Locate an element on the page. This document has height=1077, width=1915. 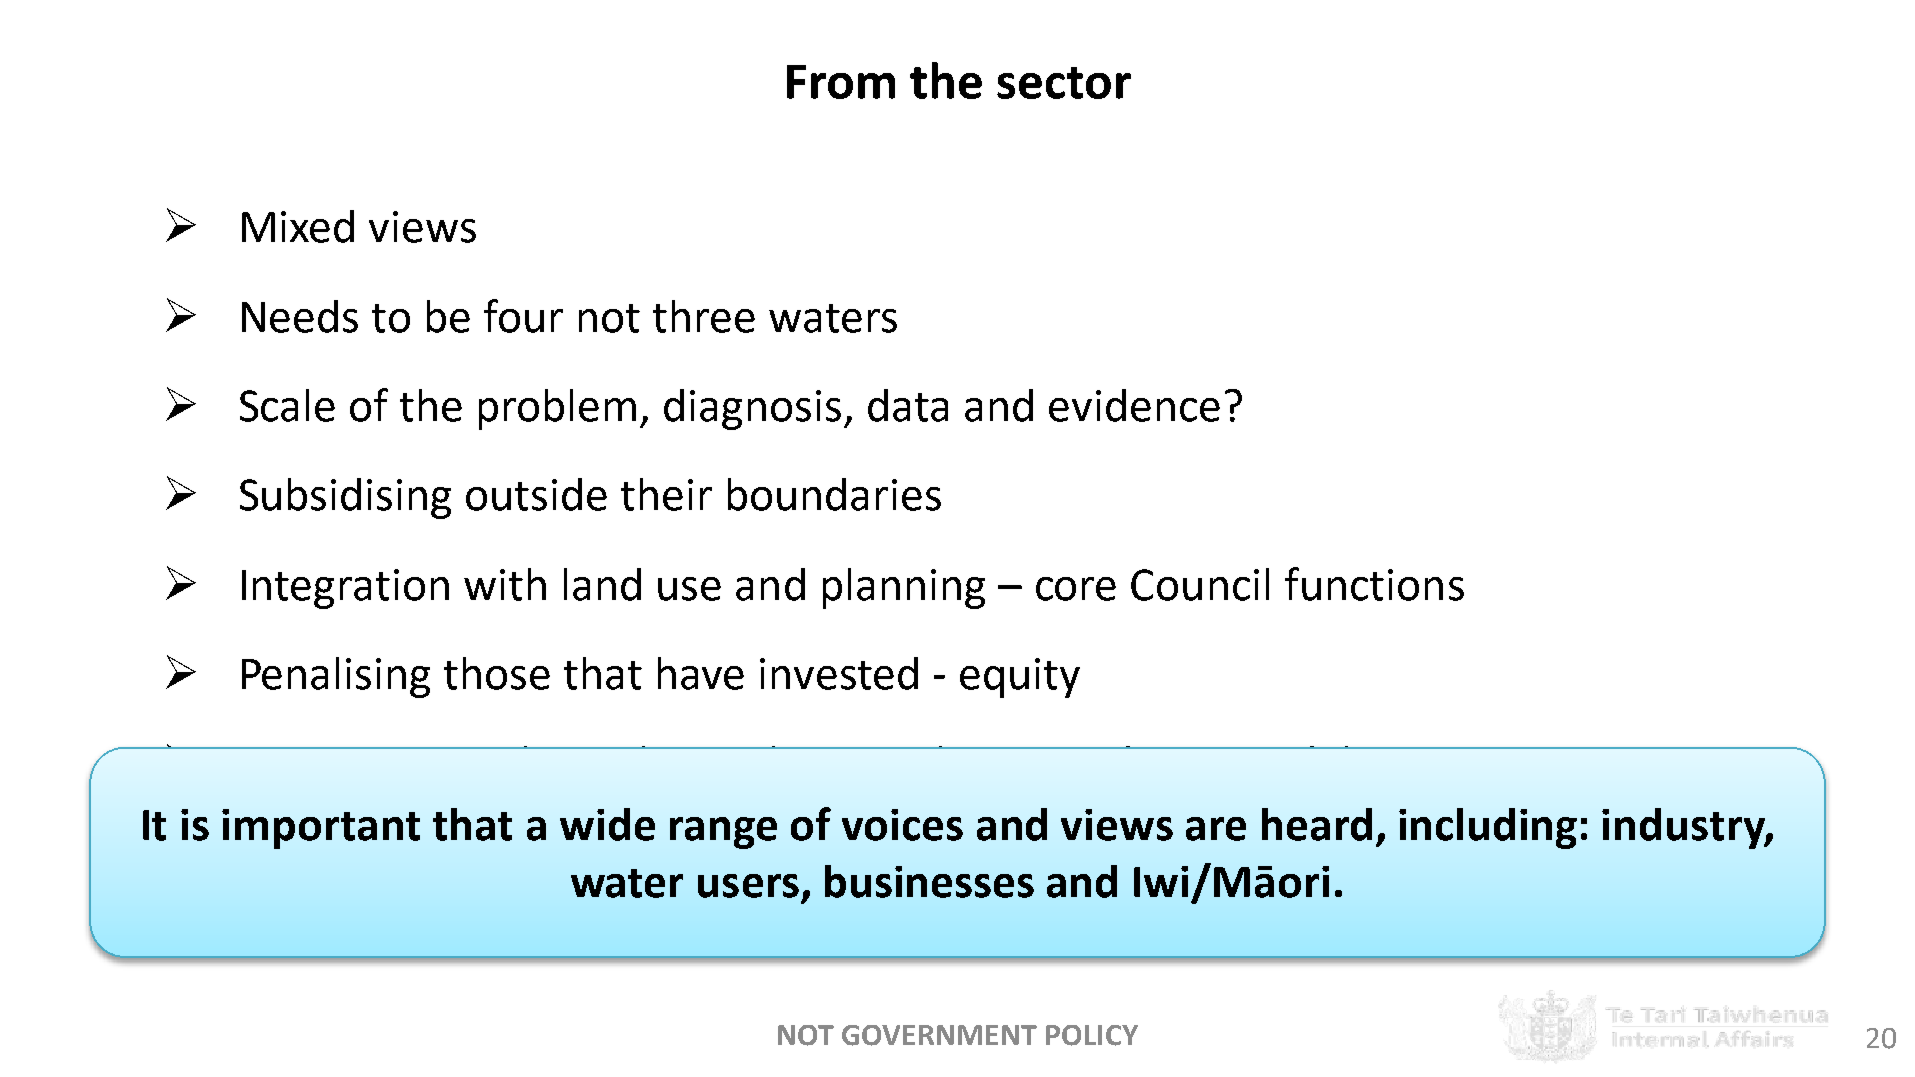
data is located at coordinates (908, 405).
